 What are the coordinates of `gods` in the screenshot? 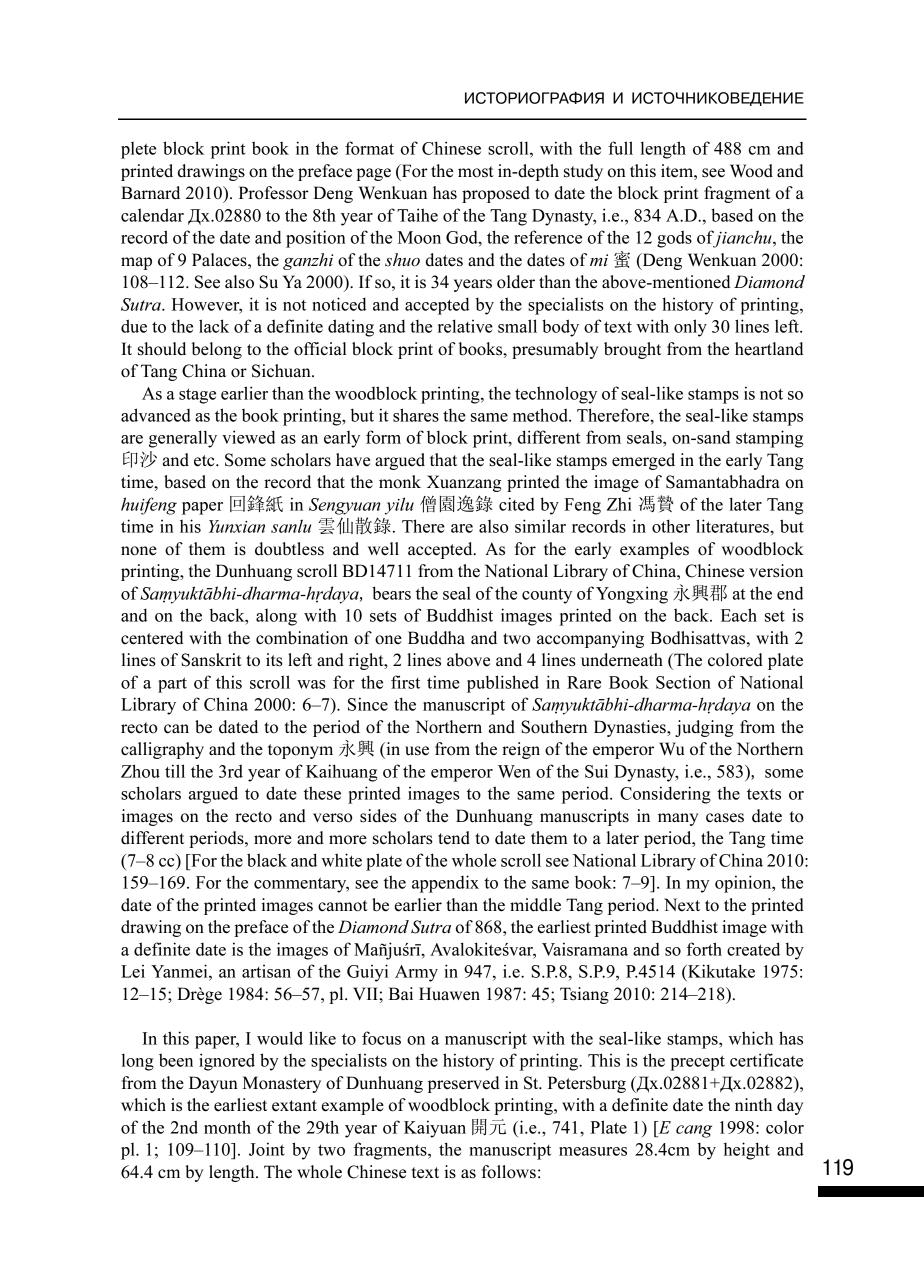 It's located at (674, 239).
